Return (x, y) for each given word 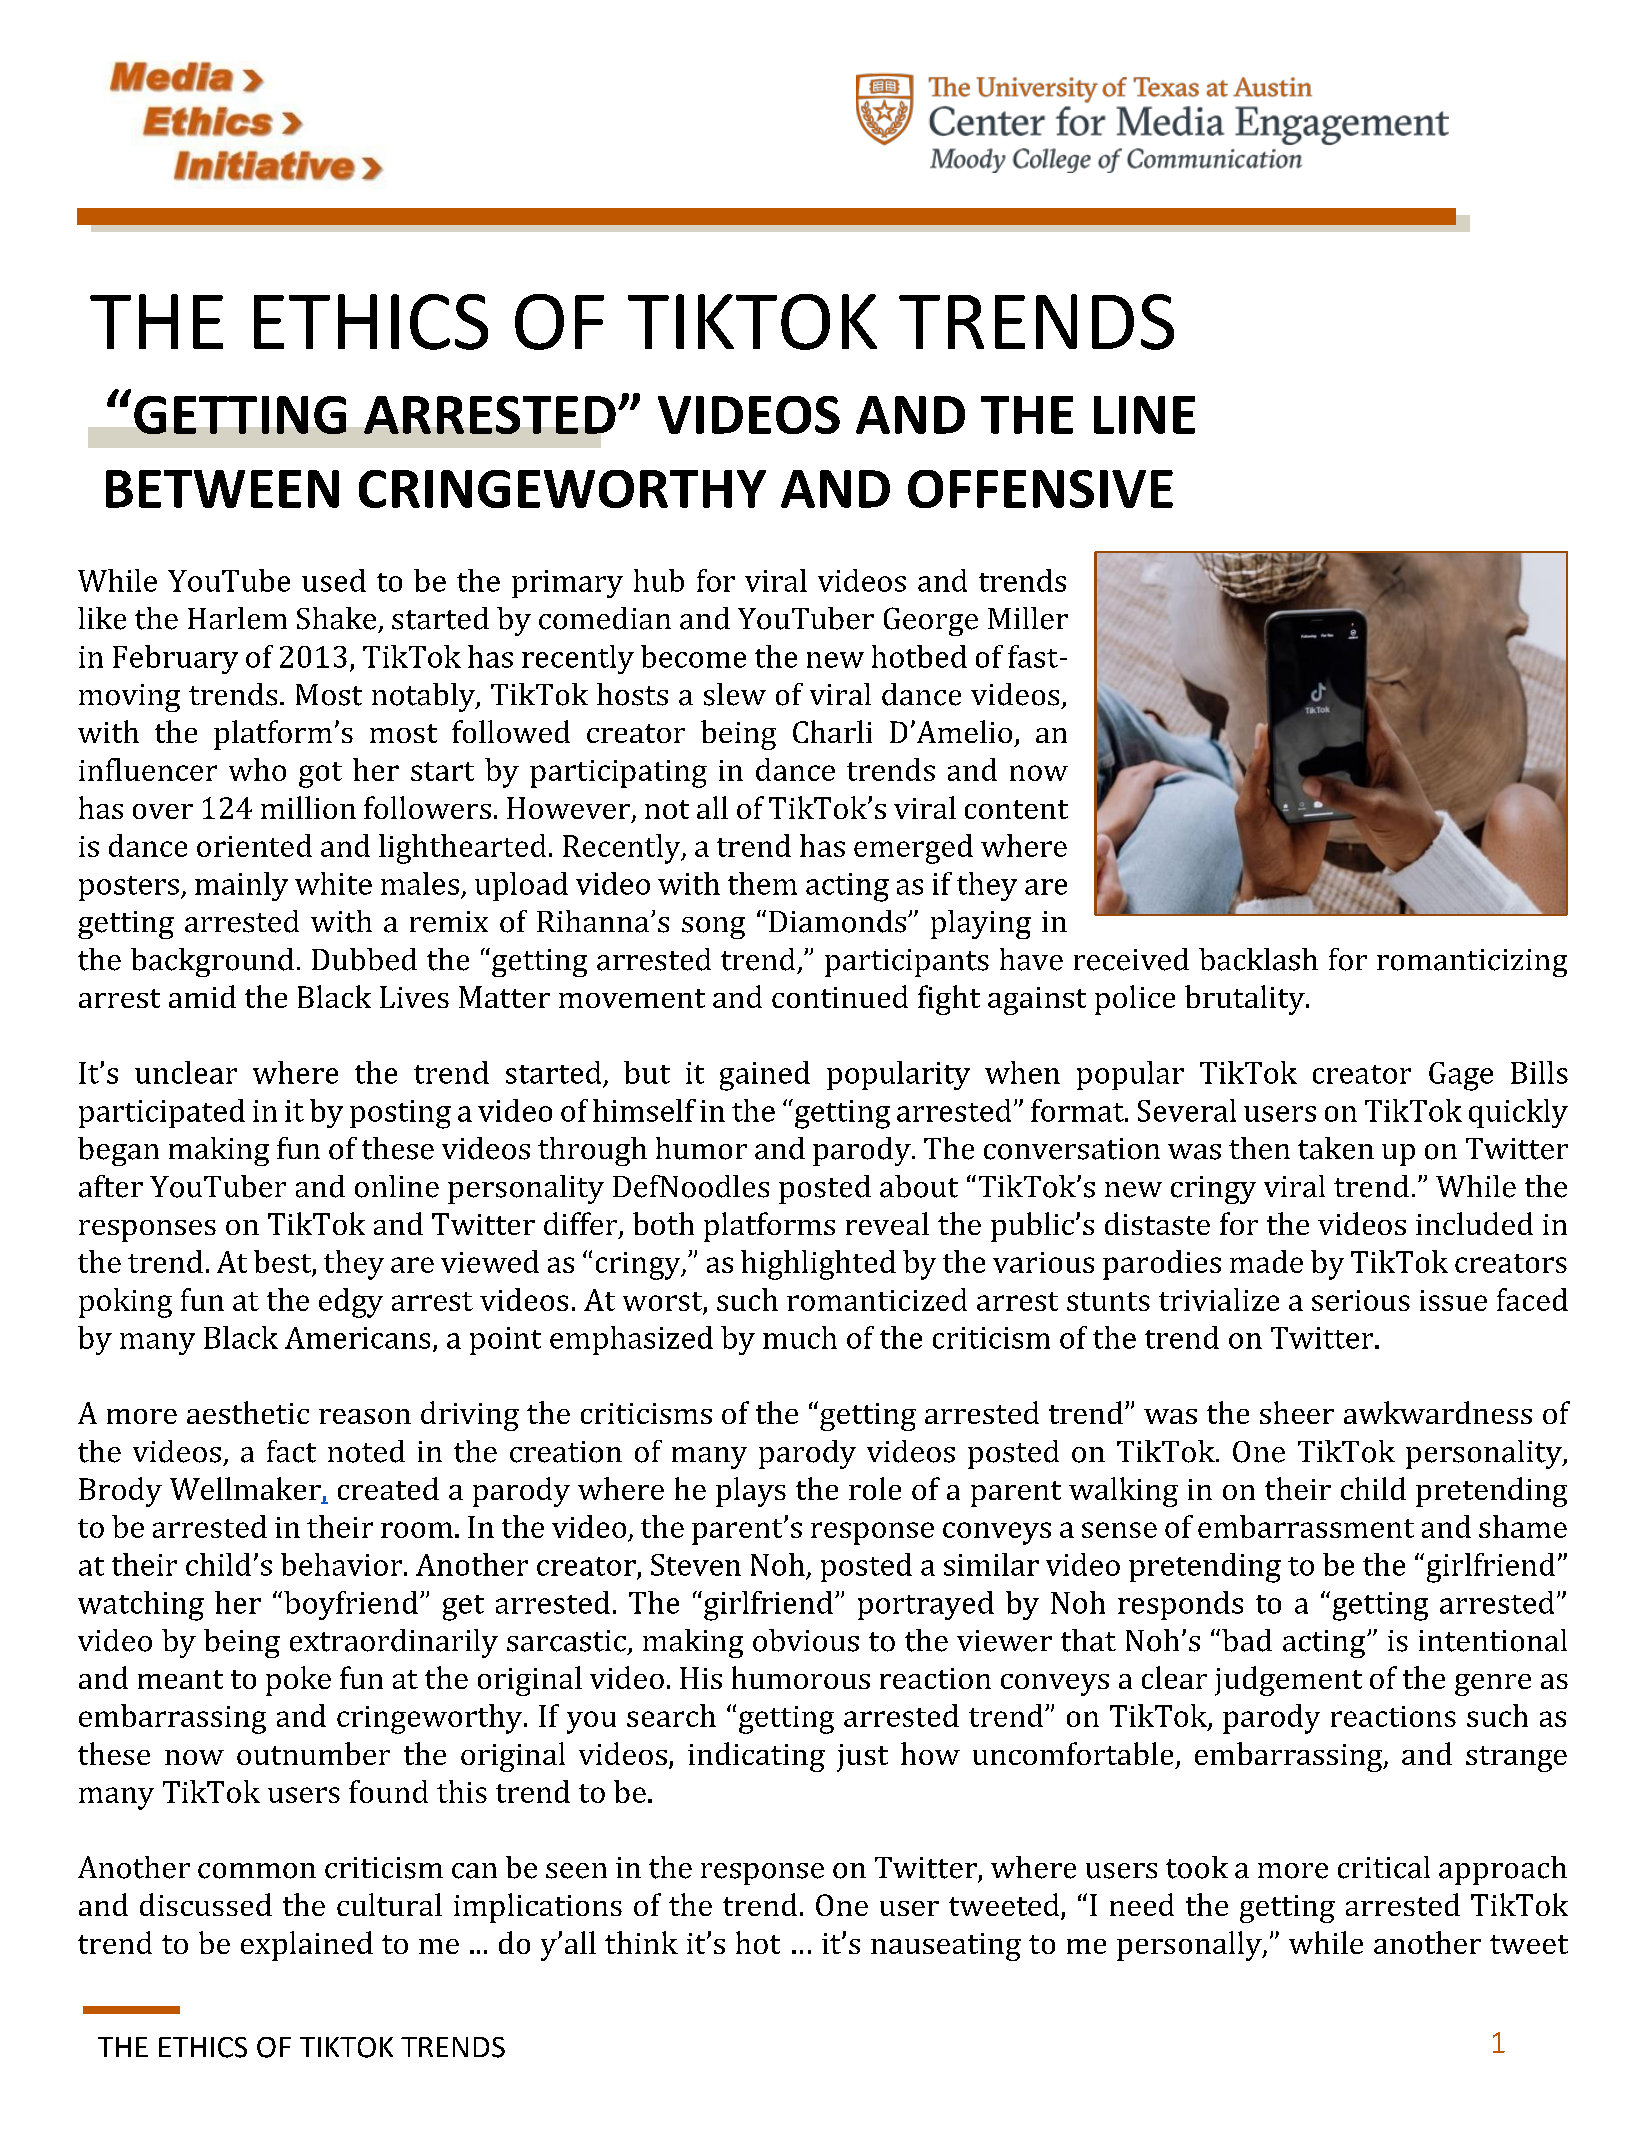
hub (659, 580)
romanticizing (1472, 963)
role (875, 1488)
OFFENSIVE (1040, 489)
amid (202, 996)
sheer (1297, 1412)
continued (840, 996)
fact (291, 1451)
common (257, 1871)
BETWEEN (222, 489)
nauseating (946, 1947)
